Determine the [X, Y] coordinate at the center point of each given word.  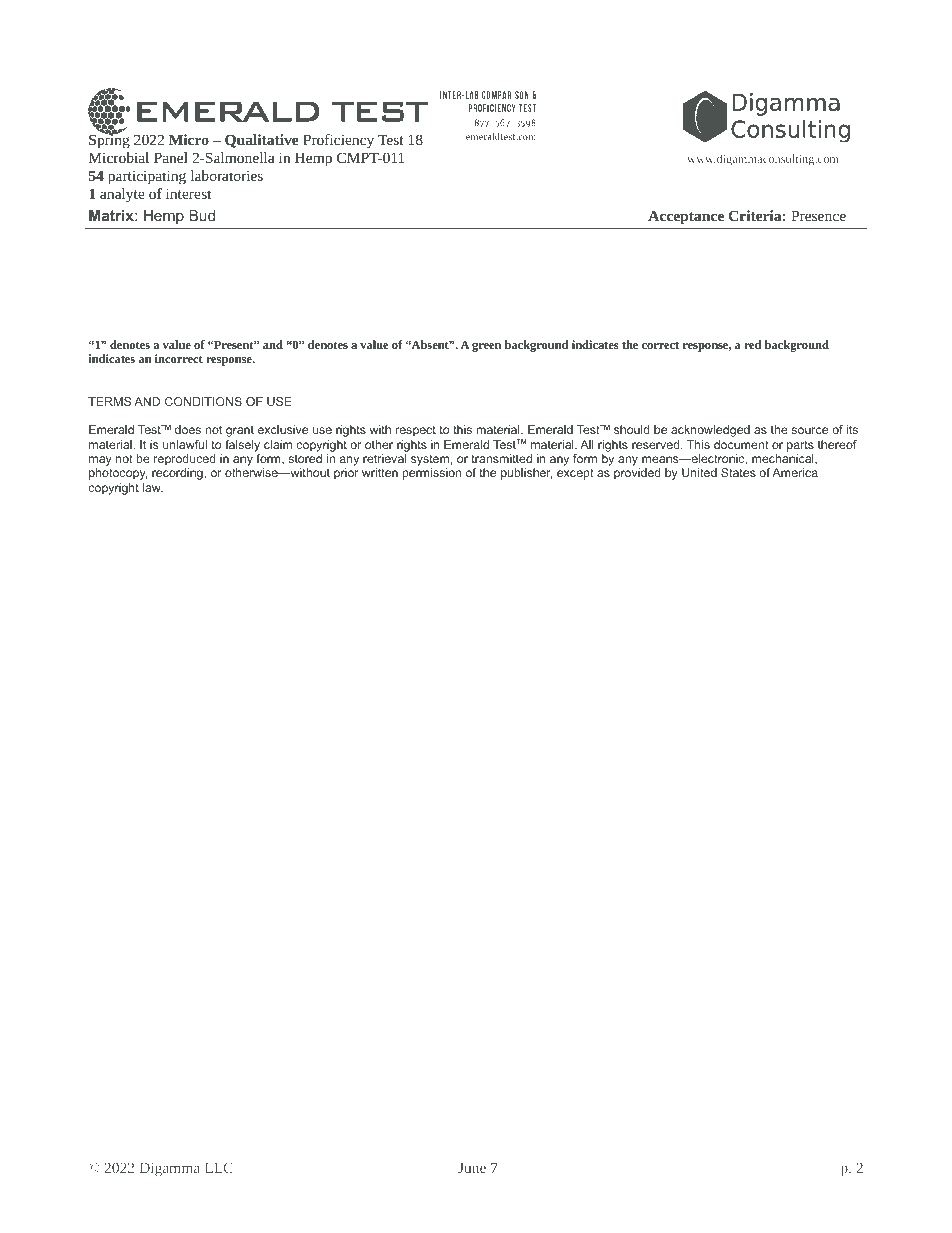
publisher [526, 474]
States [738, 472]
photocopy [118, 474]
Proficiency [338, 141]
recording [178, 474]
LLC [219, 1168]
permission [432, 474]
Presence [818, 215]
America [795, 472]
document [741, 444]
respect [416, 431]
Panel [171, 157]
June [472, 1168]
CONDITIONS [203, 401]
